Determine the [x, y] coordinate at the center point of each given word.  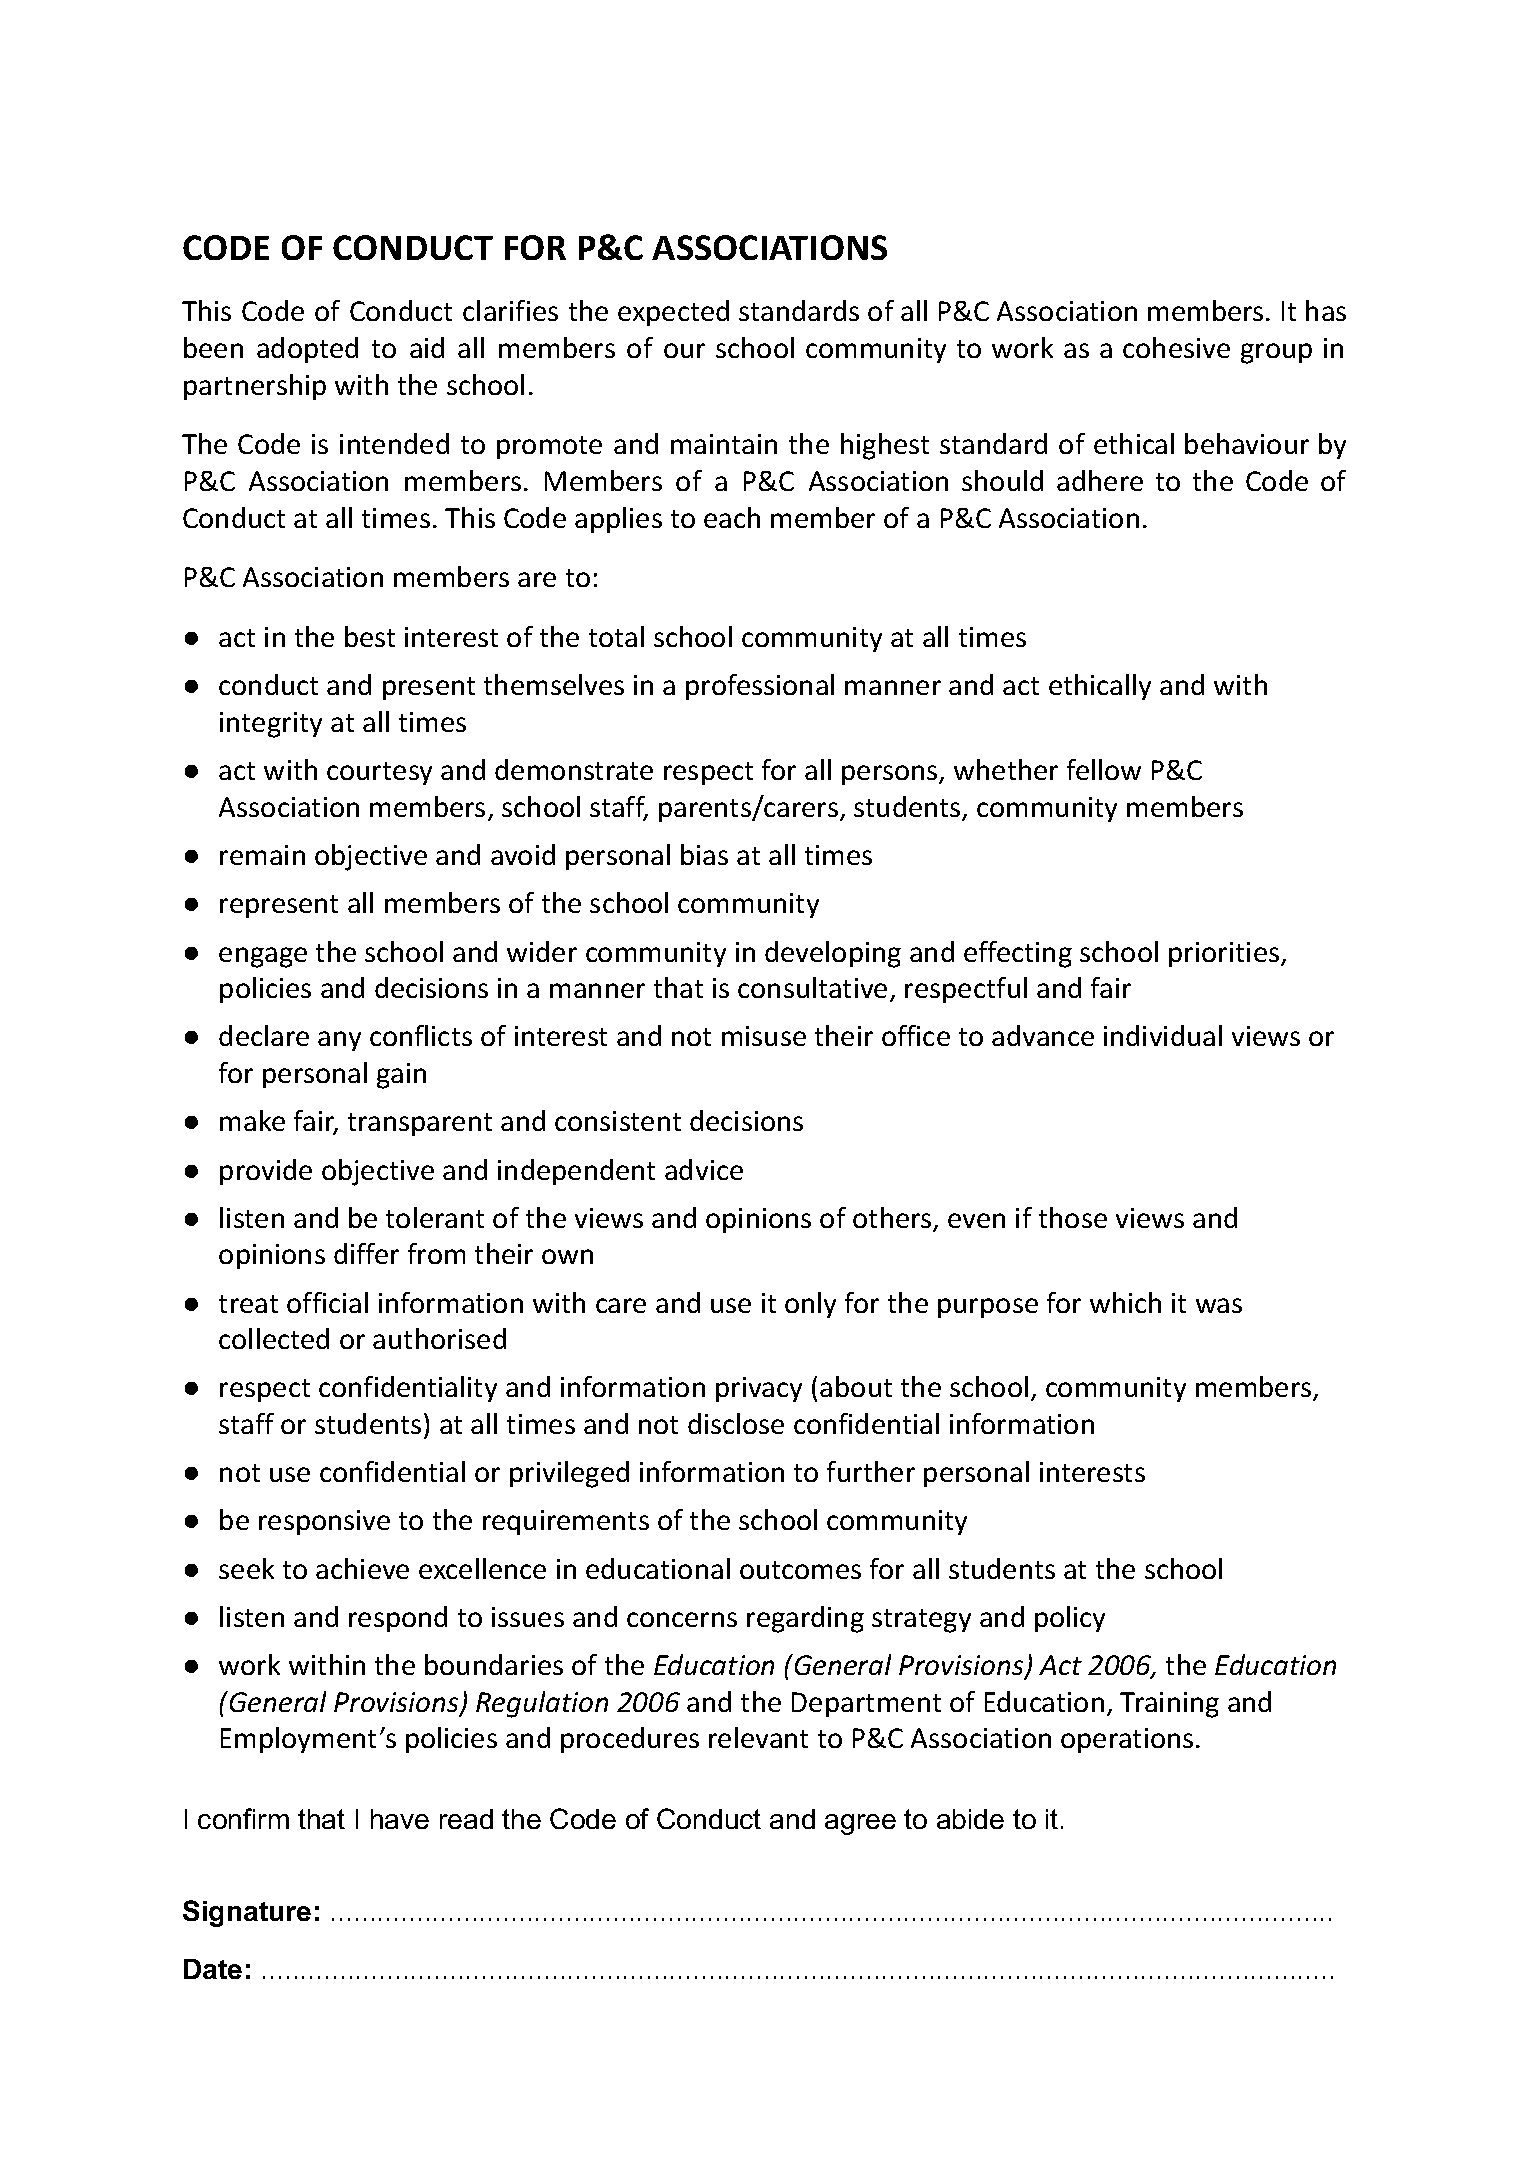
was [1219, 1305]
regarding [805, 1619]
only [810, 1305]
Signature [247, 1913]
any [339, 1041]
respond [398, 1619]
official [327, 1302]
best [370, 636]
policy [1070, 1619]
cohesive [1176, 347]
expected [673, 313]
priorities [1224, 954]
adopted [307, 350]
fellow [1104, 769]
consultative [812, 987]
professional [760, 687]
